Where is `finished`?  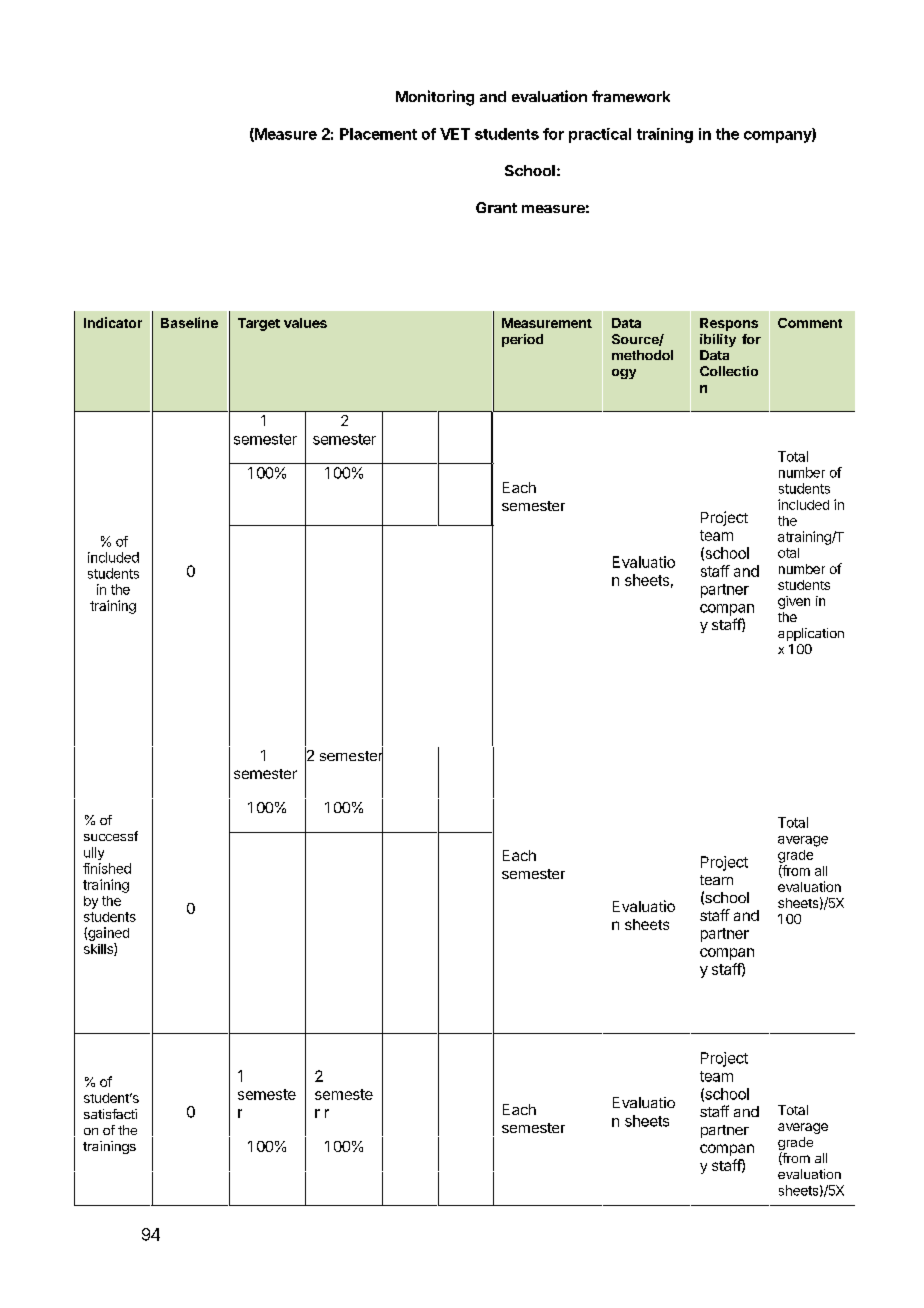
finished is located at coordinates (107, 868).
